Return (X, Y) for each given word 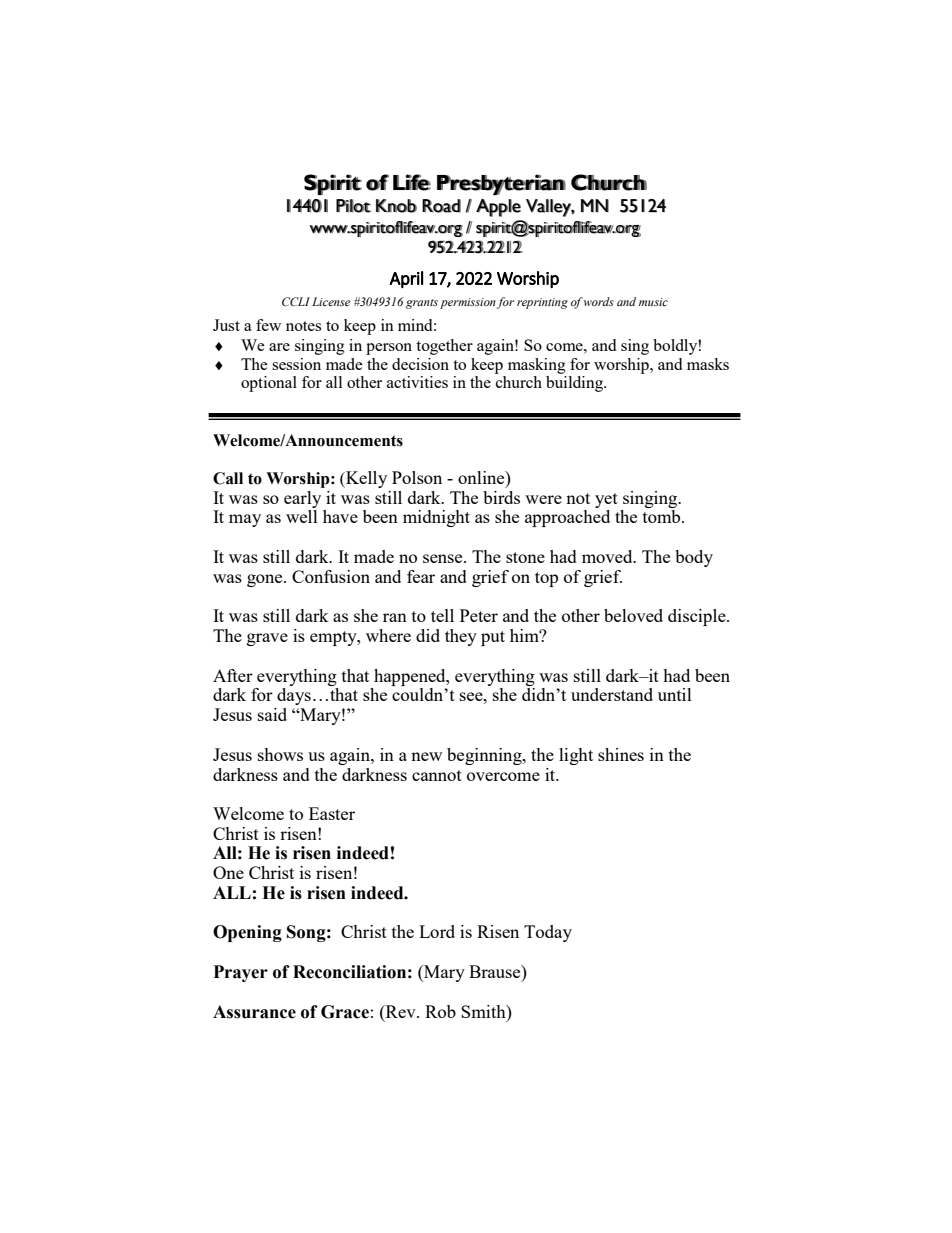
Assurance (254, 1012)
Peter (479, 615)
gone (266, 580)
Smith (484, 1011)
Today (548, 933)
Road (441, 206)
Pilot (353, 206)
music (653, 302)
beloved (633, 615)
